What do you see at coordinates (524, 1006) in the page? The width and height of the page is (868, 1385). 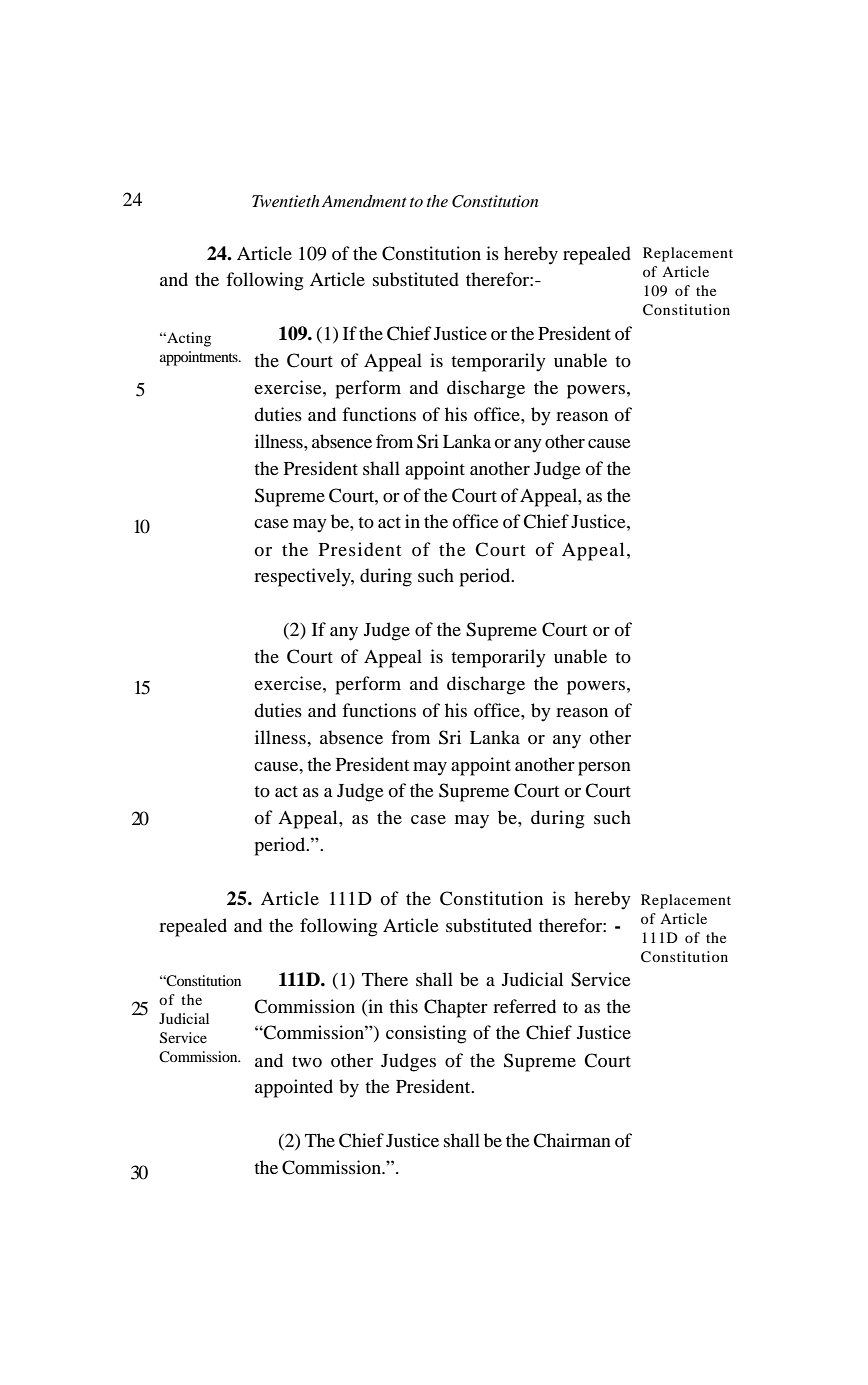 I see `referred` at bounding box center [524, 1006].
